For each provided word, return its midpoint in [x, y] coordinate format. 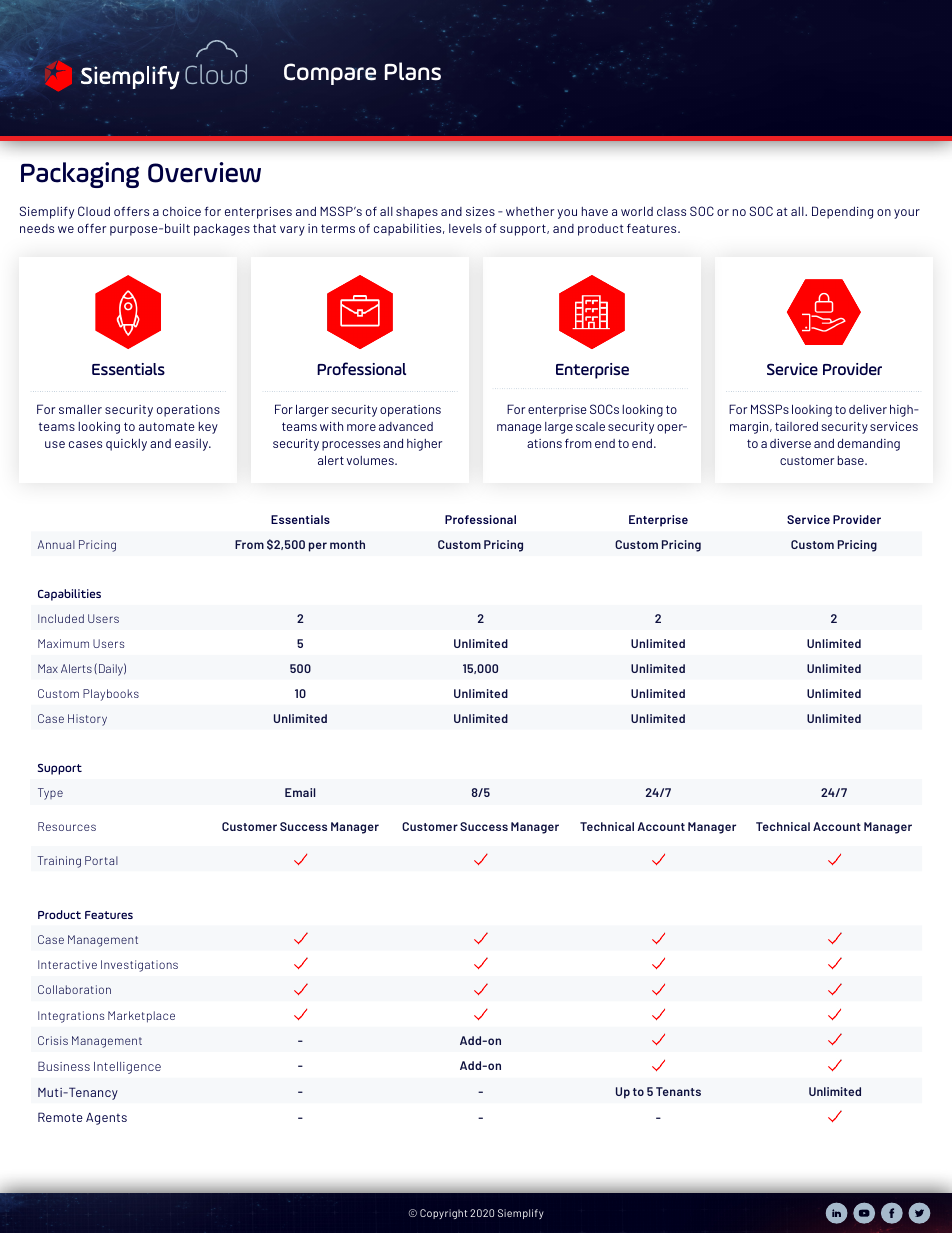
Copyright [443, 1214]
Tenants [678, 1091]
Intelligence [127, 1068]
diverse [790, 443]
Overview [204, 172]
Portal [101, 860]
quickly [126, 444]
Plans [413, 71]
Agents [106, 1119]
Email [300, 792]
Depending [842, 212]
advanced [406, 426]
